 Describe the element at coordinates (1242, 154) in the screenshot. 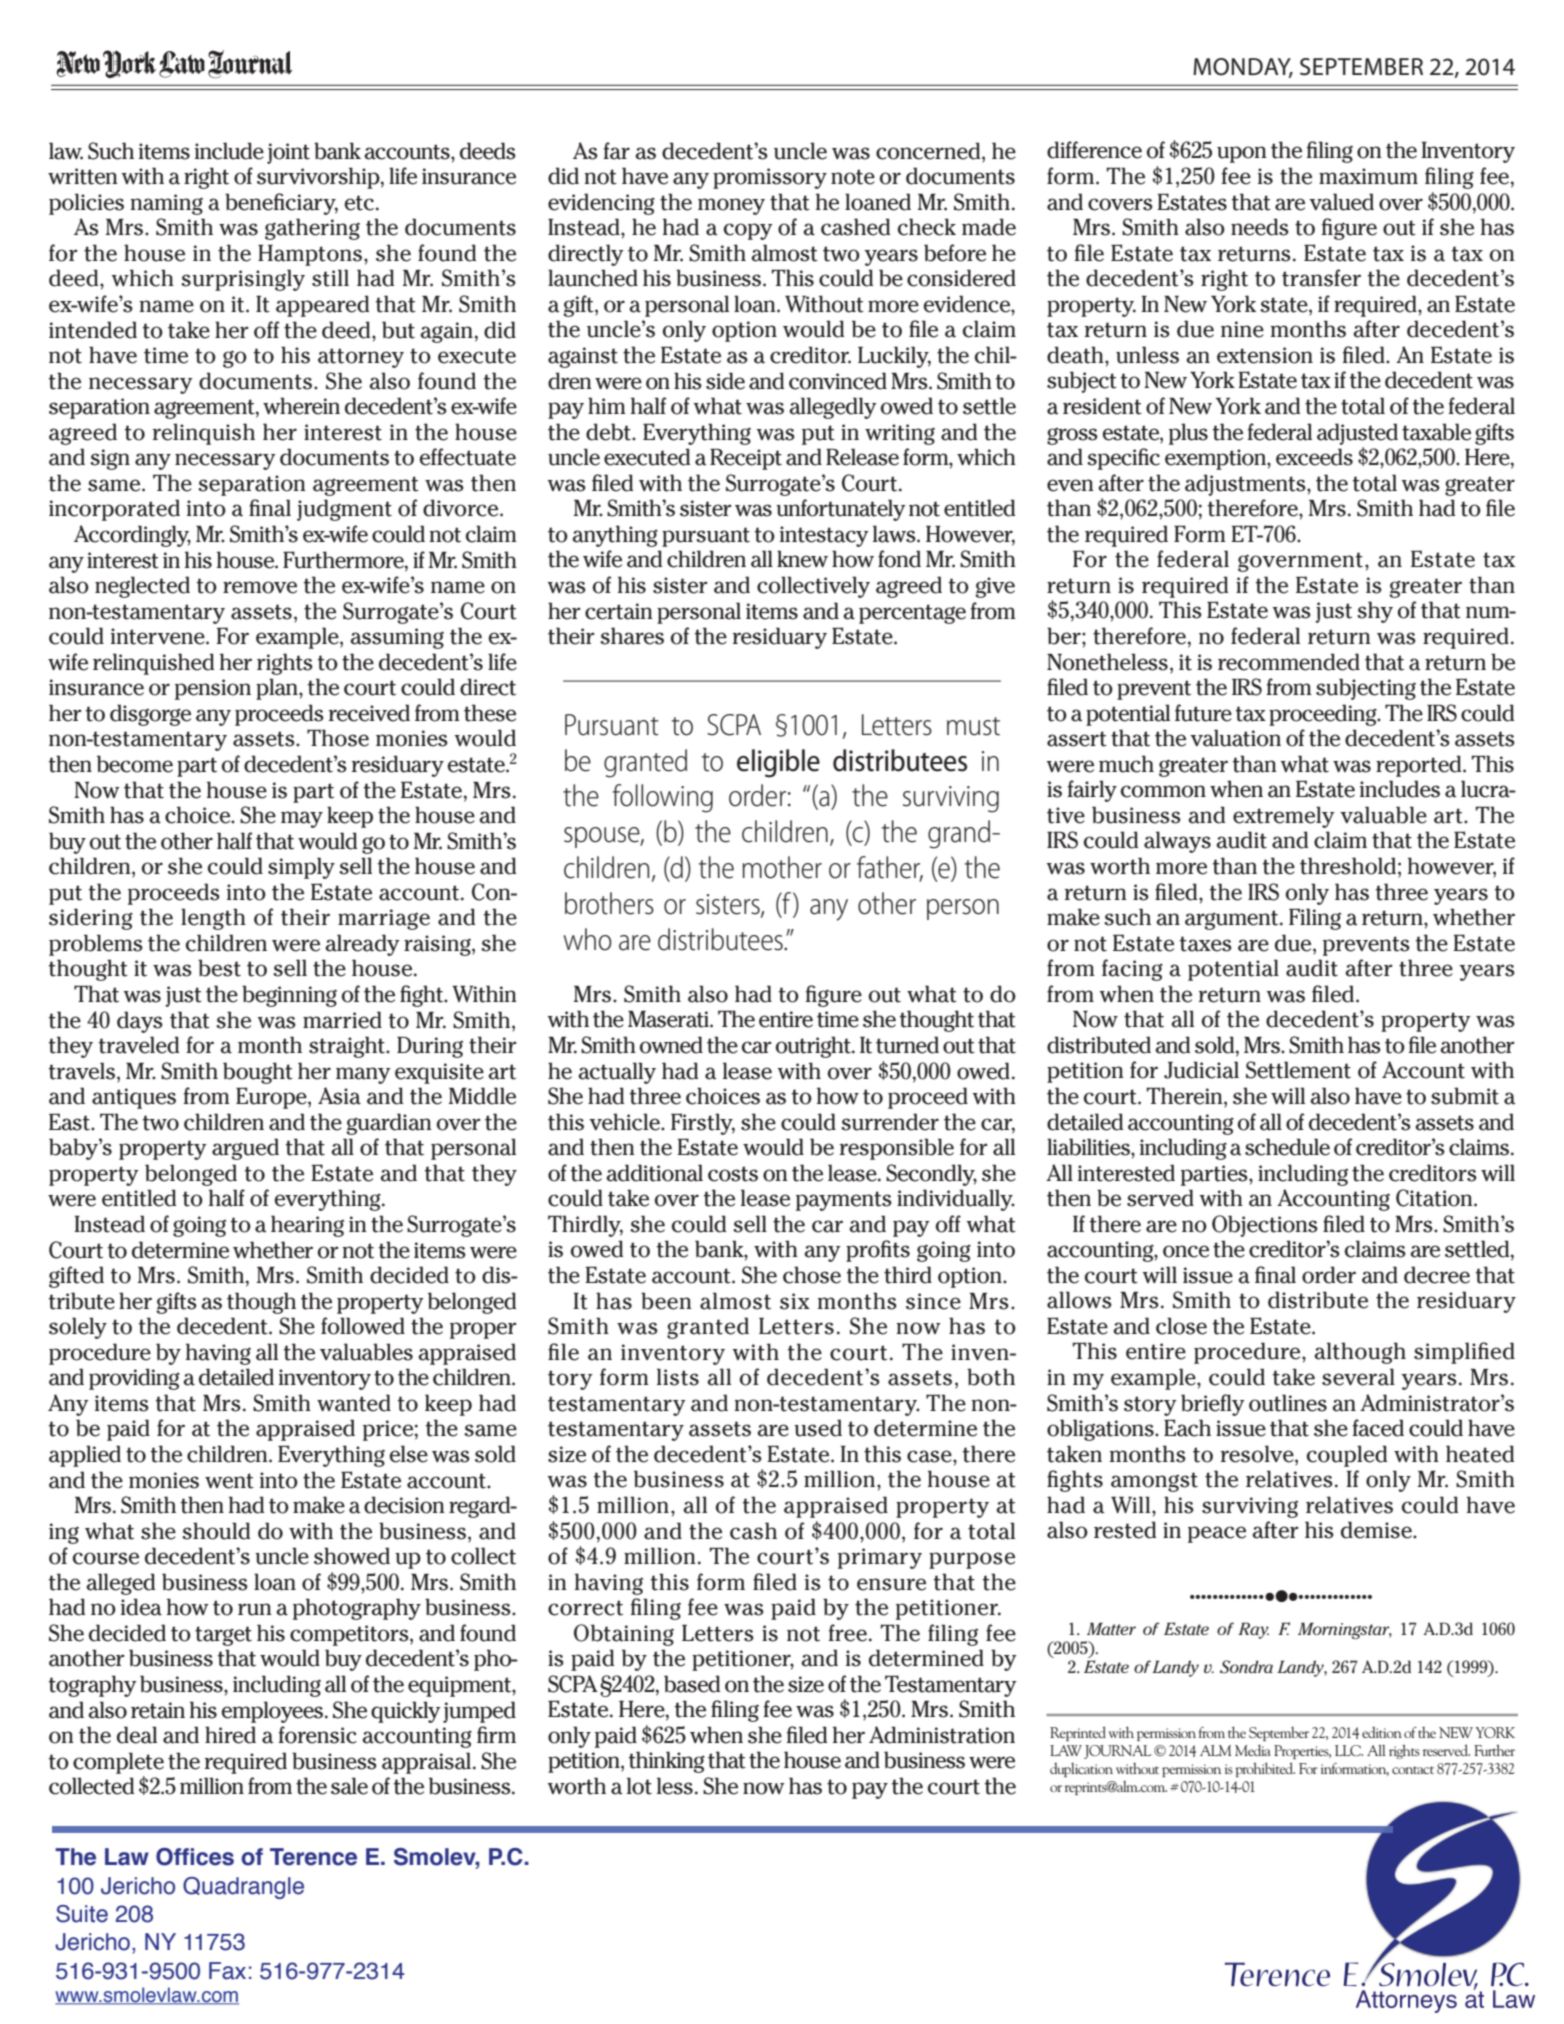

I see `upon` at that location.
